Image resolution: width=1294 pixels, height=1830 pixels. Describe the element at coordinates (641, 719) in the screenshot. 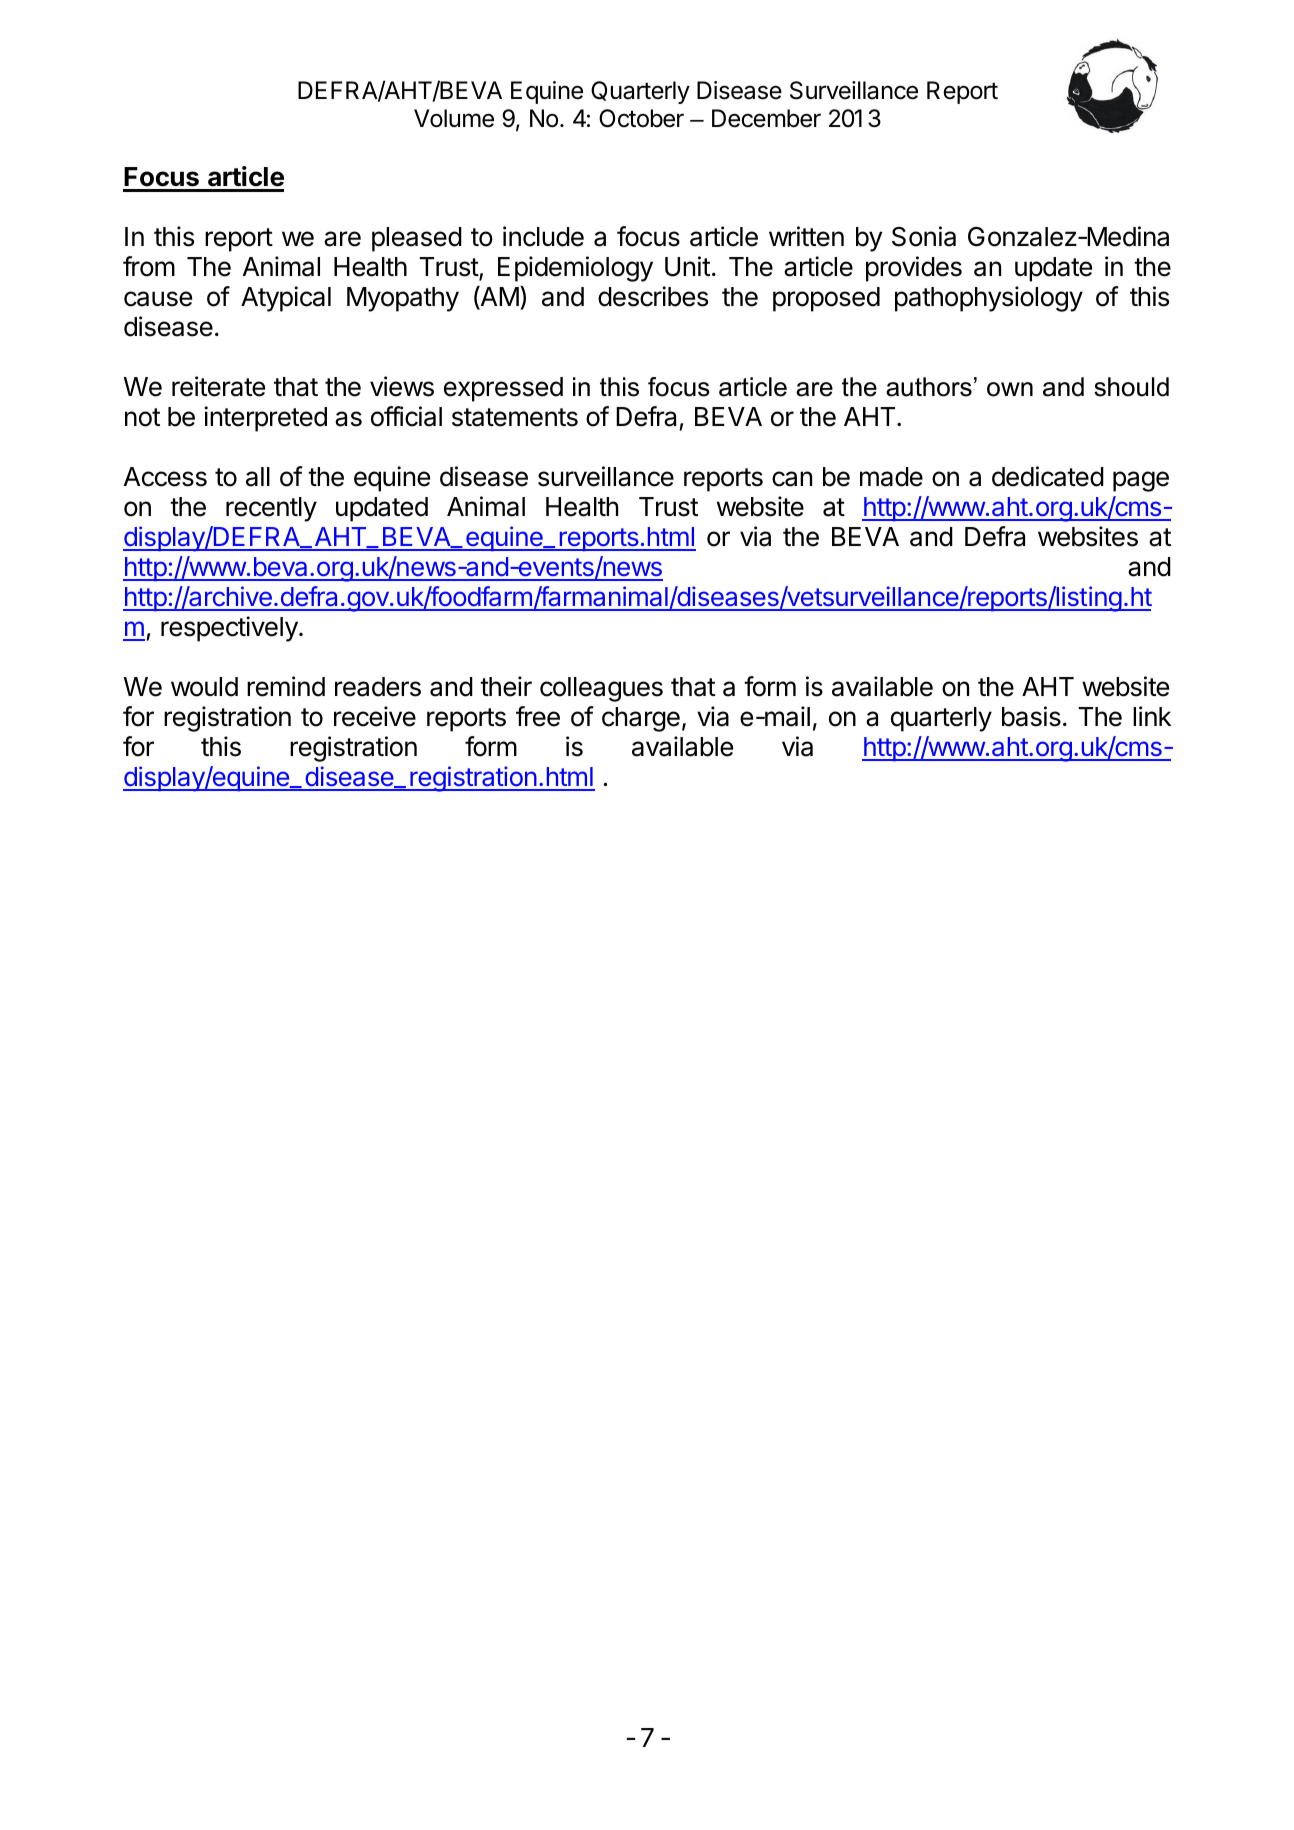

I see `charge` at that location.
